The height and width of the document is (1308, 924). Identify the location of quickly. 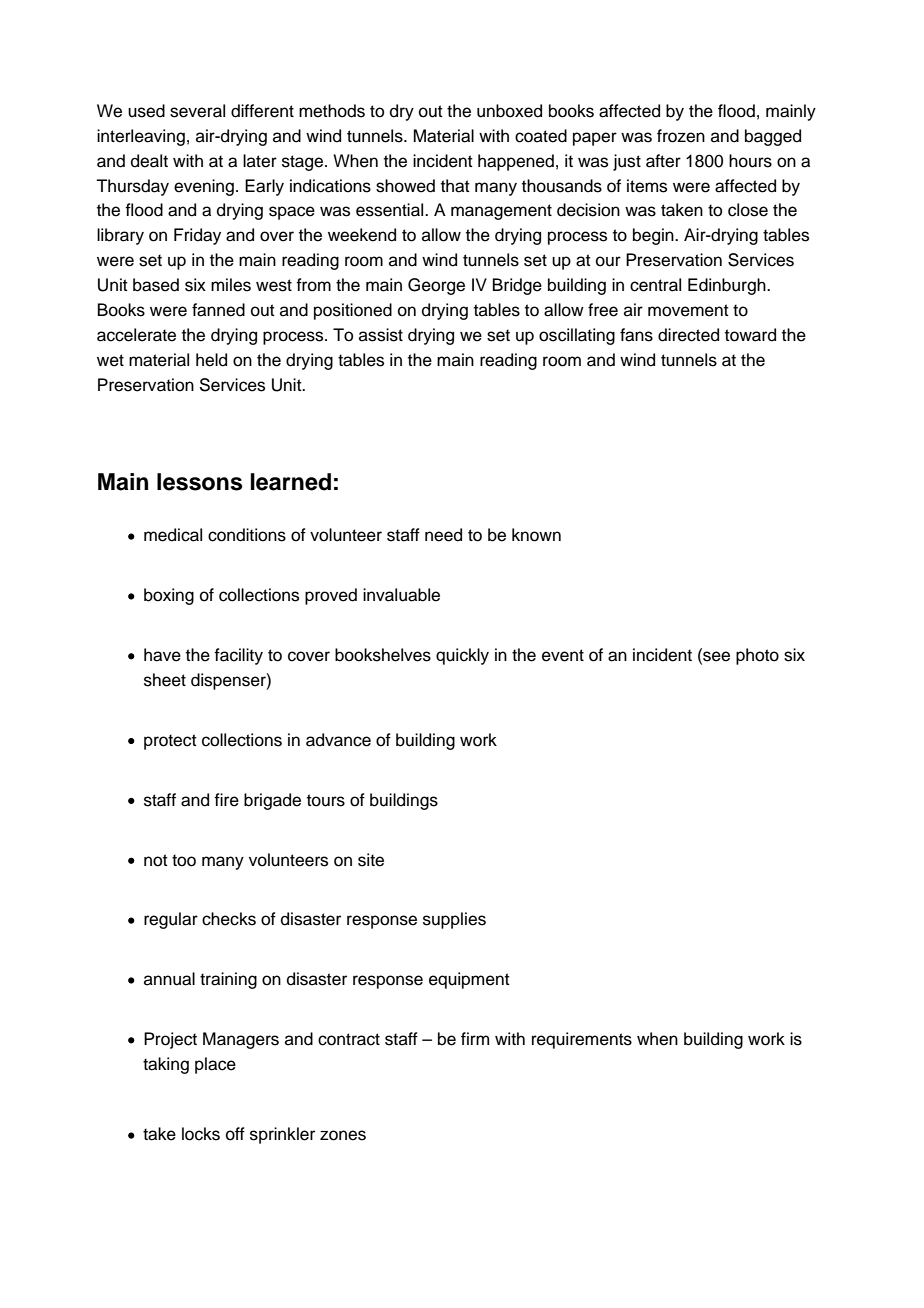
(462, 656).
